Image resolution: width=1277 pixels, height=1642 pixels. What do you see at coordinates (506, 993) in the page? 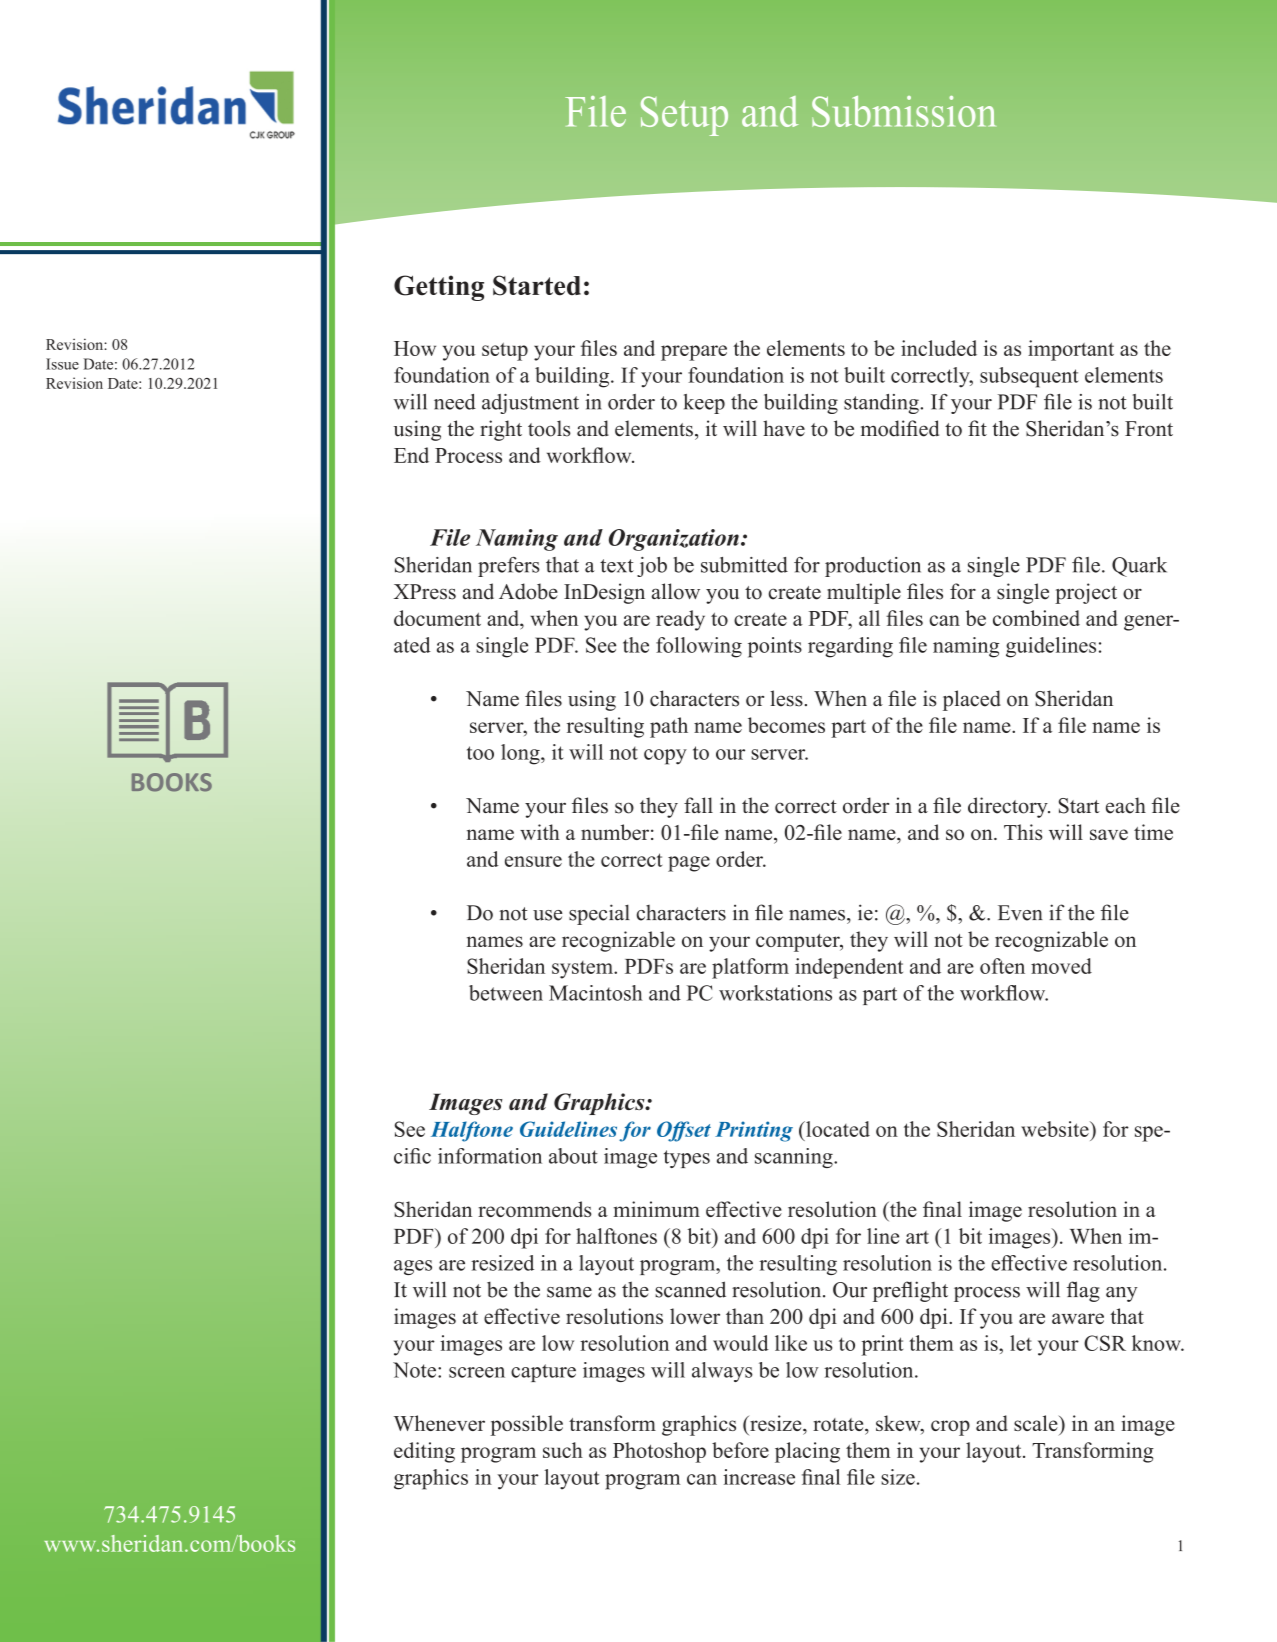
I see `between` at bounding box center [506, 993].
